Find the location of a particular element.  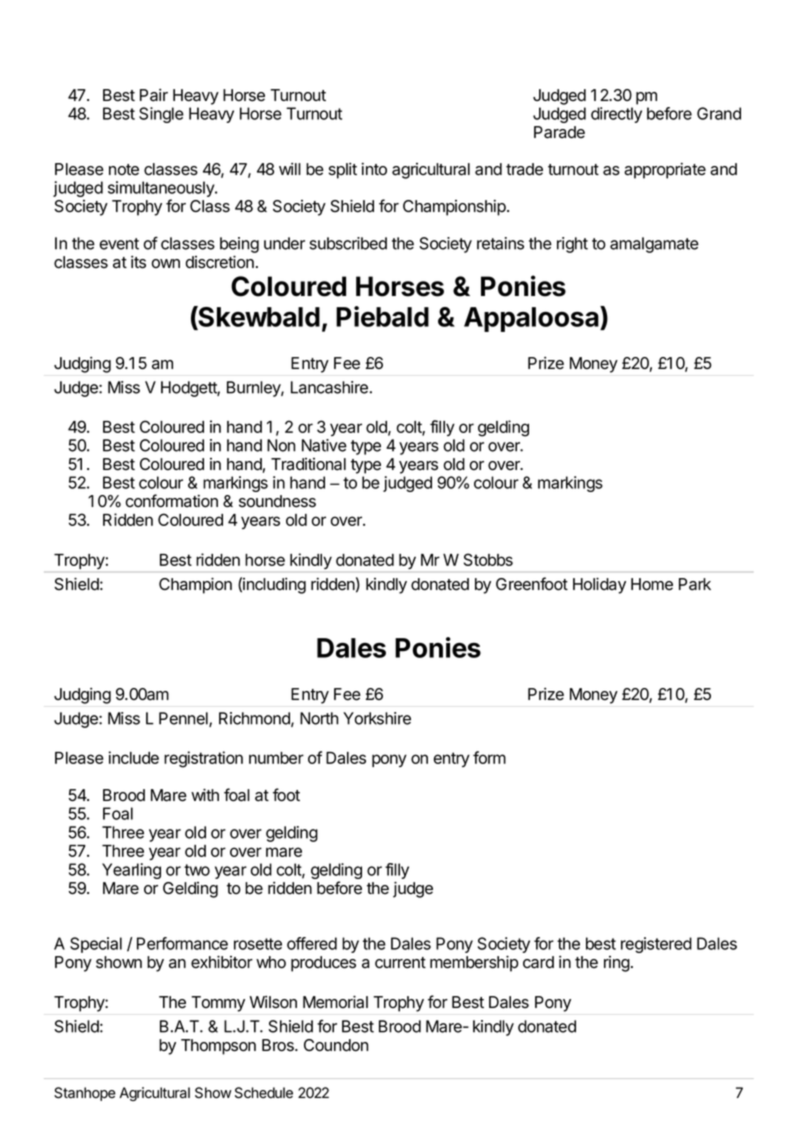

registered is located at coordinates (656, 945).
